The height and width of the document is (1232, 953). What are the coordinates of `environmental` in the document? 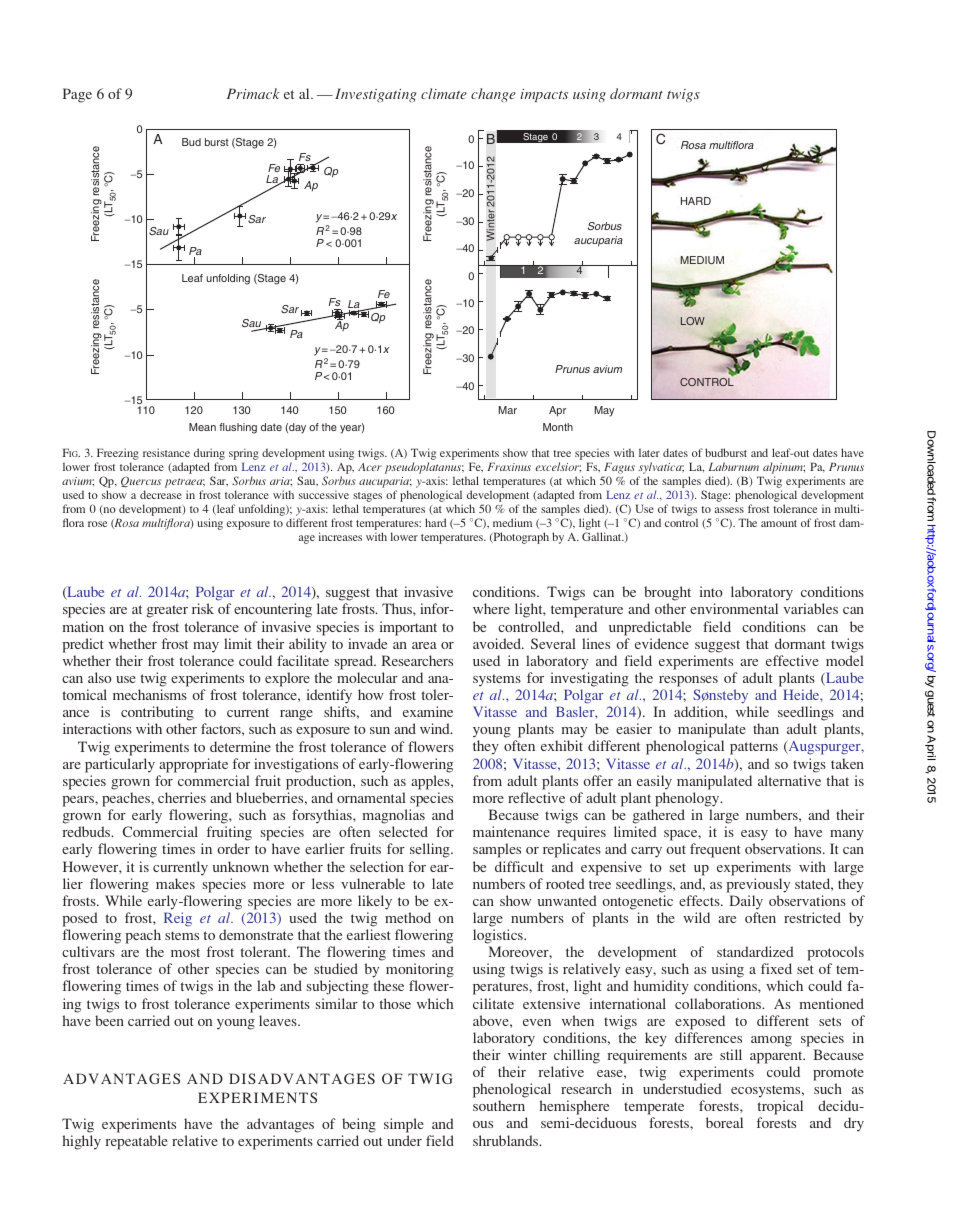 It's located at (734, 608).
